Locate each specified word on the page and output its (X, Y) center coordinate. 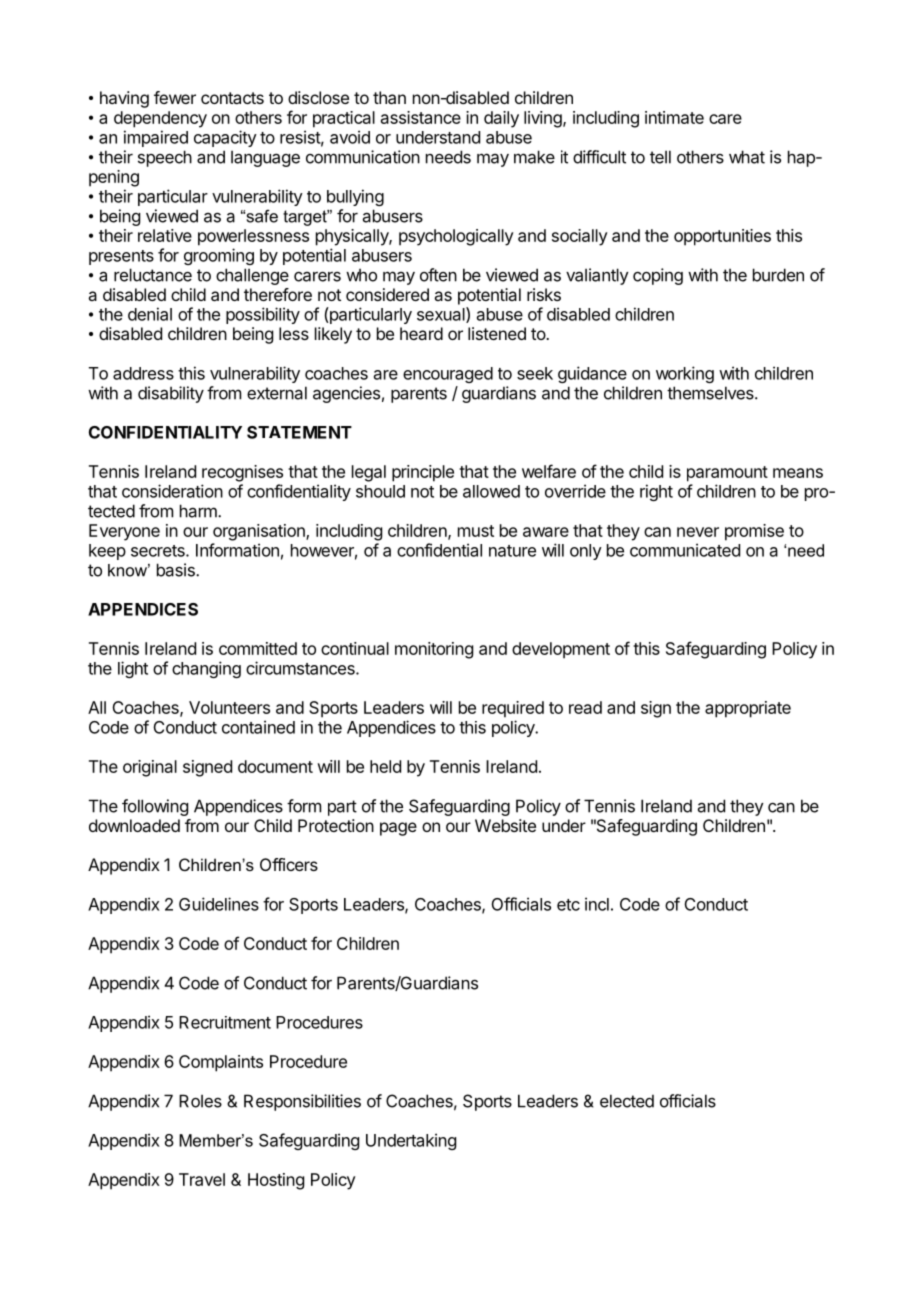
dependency (160, 119)
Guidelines (219, 904)
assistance (421, 117)
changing (206, 669)
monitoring (434, 650)
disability (171, 394)
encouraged (448, 375)
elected (627, 1101)
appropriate (748, 709)
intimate (674, 117)
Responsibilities (302, 1102)
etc (568, 905)
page (398, 829)
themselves (711, 393)
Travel (202, 1179)
